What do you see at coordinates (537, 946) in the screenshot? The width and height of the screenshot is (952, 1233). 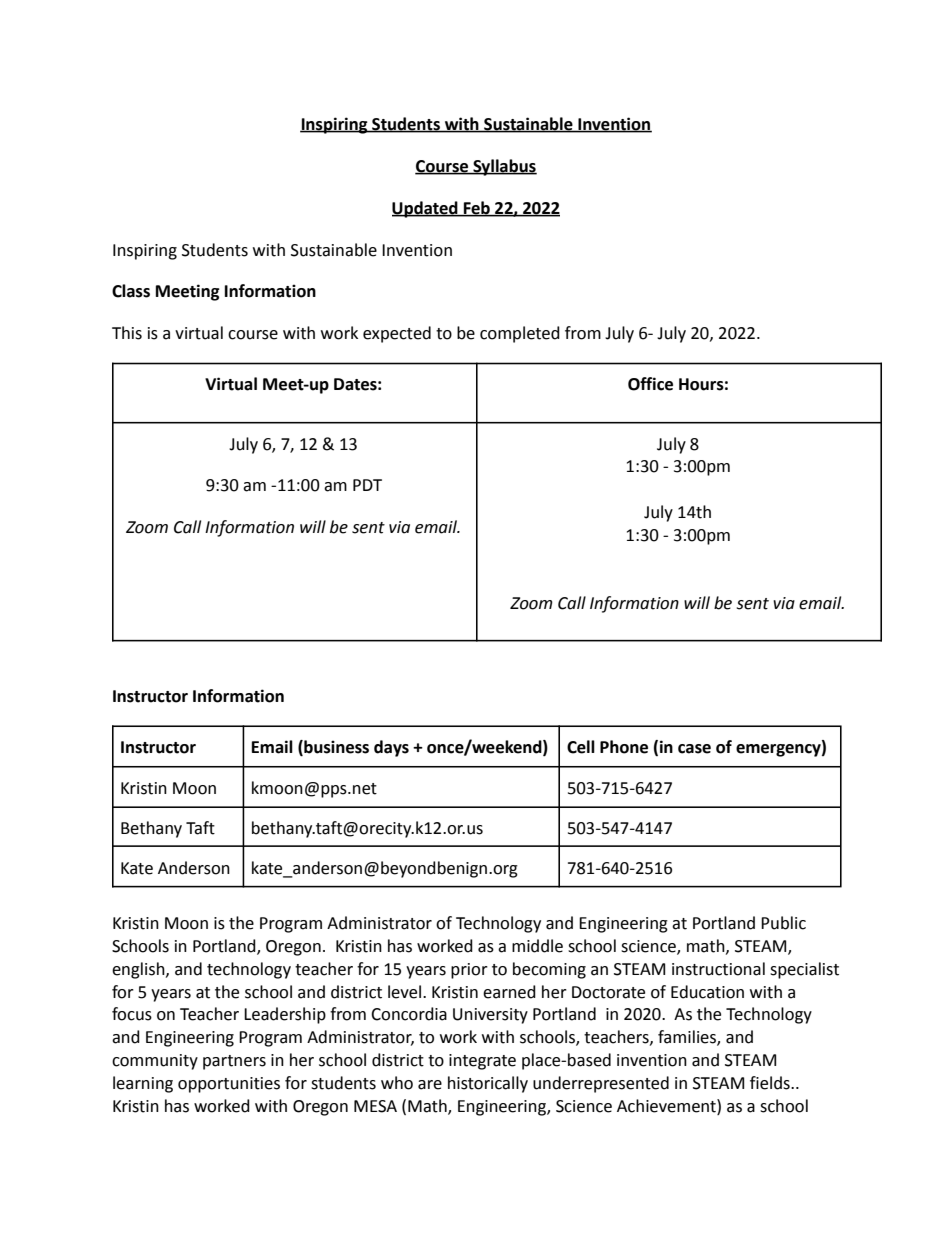 I see `middle` at bounding box center [537, 946].
